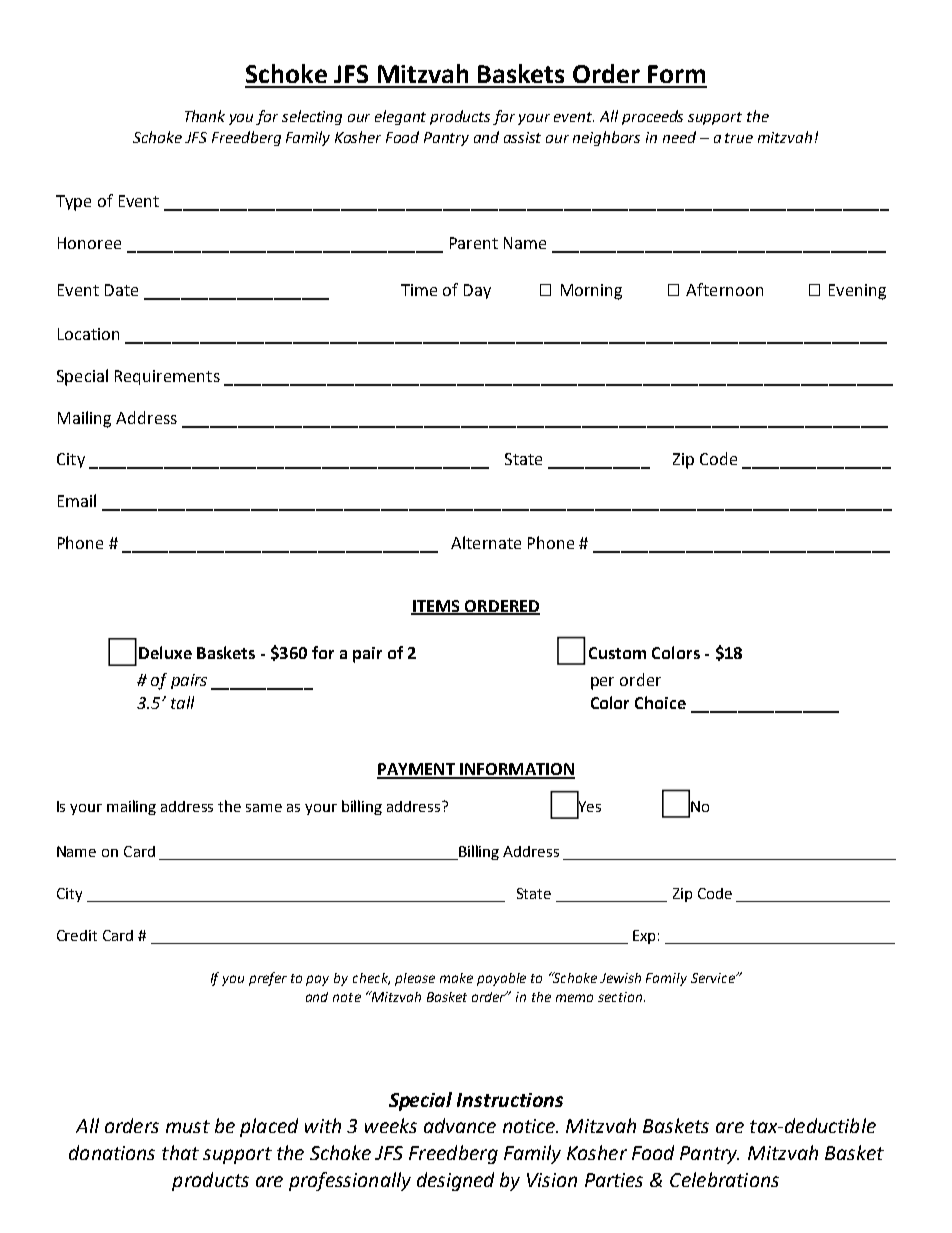 This screenshot has width=952, height=1233. I want to click on true, so click(739, 138).
